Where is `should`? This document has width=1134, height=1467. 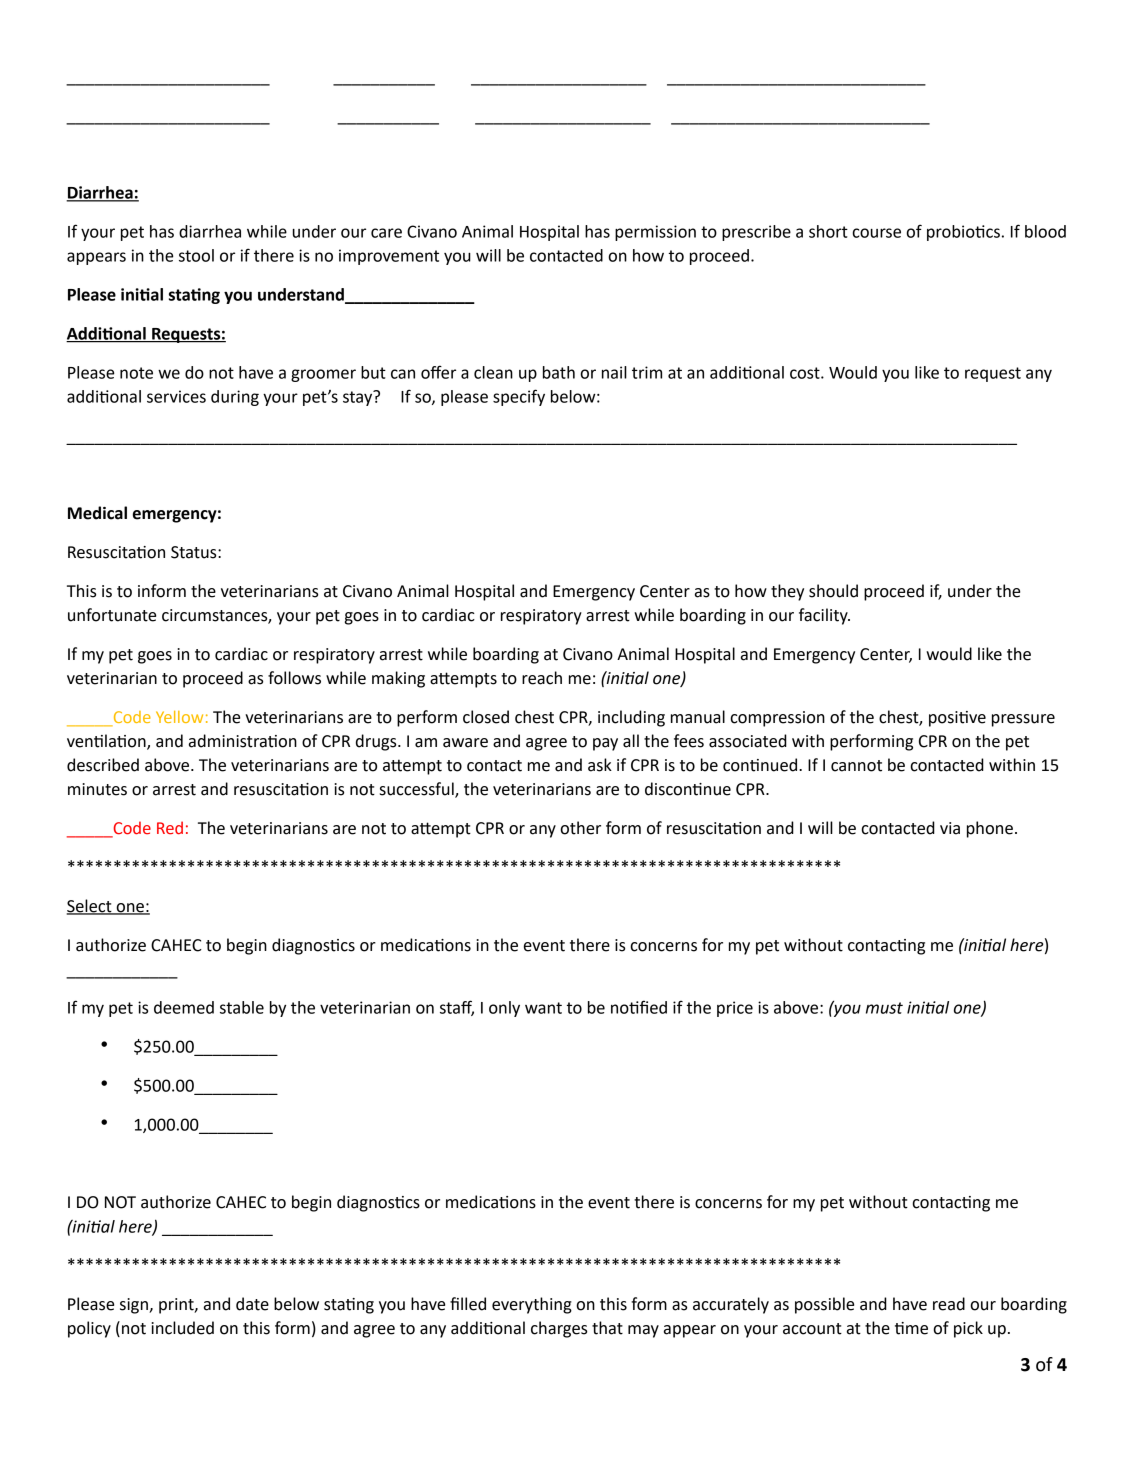
should is located at coordinates (833, 591).
